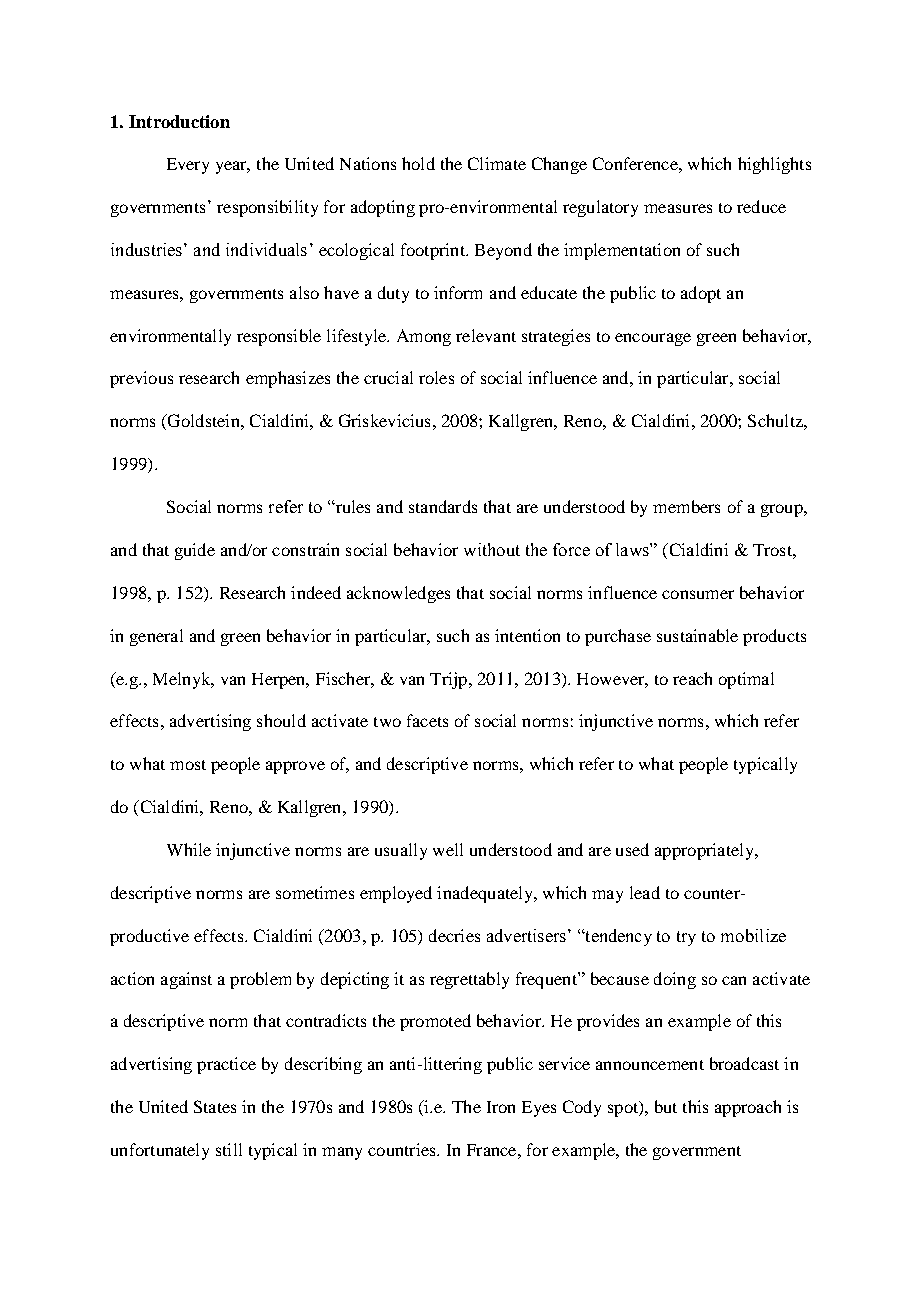 This document has width=924, height=1308. What do you see at coordinates (527, 635) in the document?
I see `intention` at bounding box center [527, 635].
